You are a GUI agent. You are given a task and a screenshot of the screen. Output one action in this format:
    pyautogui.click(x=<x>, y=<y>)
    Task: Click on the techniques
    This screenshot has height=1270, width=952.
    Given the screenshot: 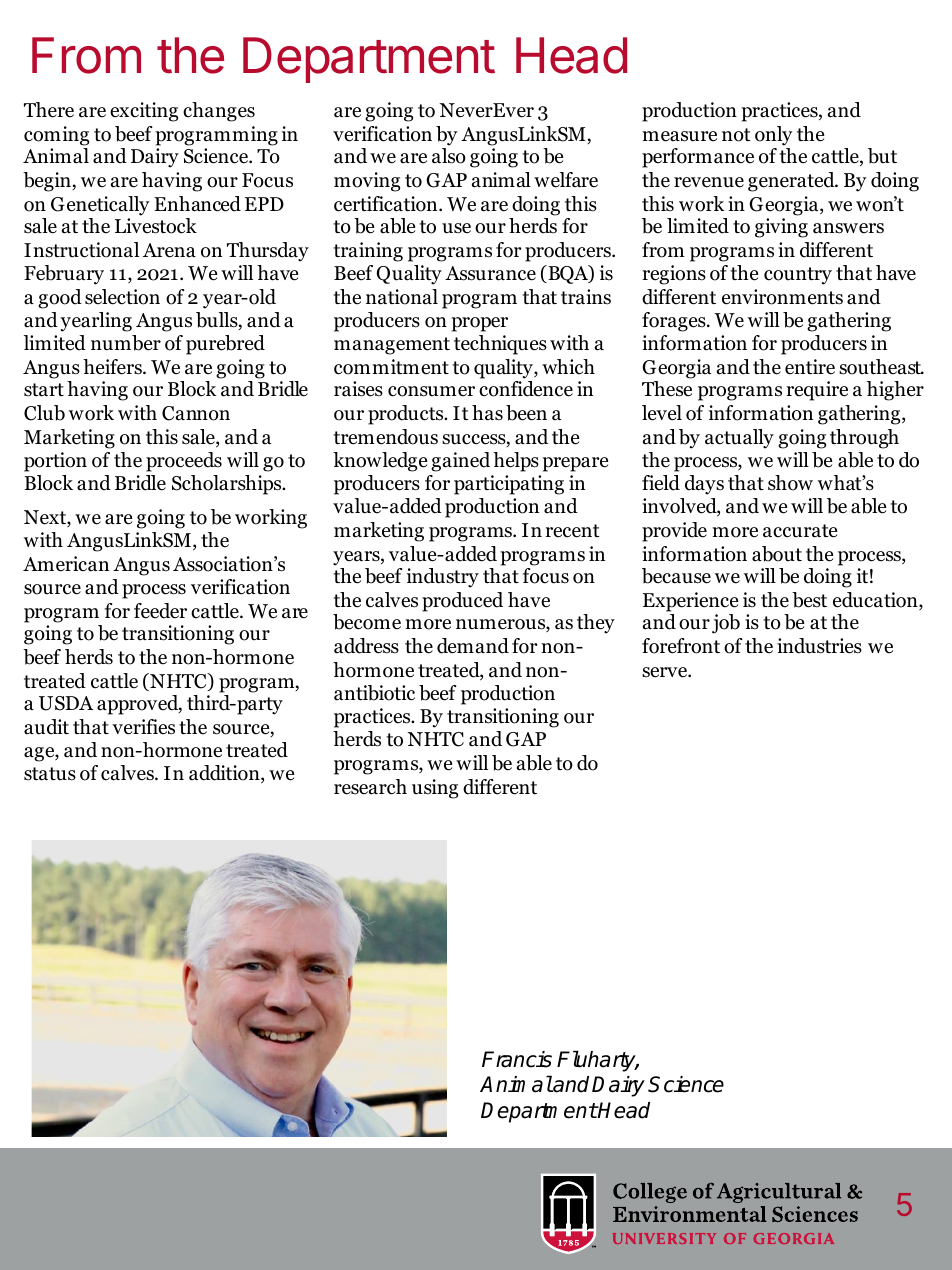 What is the action you would take?
    pyautogui.click(x=500, y=345)
